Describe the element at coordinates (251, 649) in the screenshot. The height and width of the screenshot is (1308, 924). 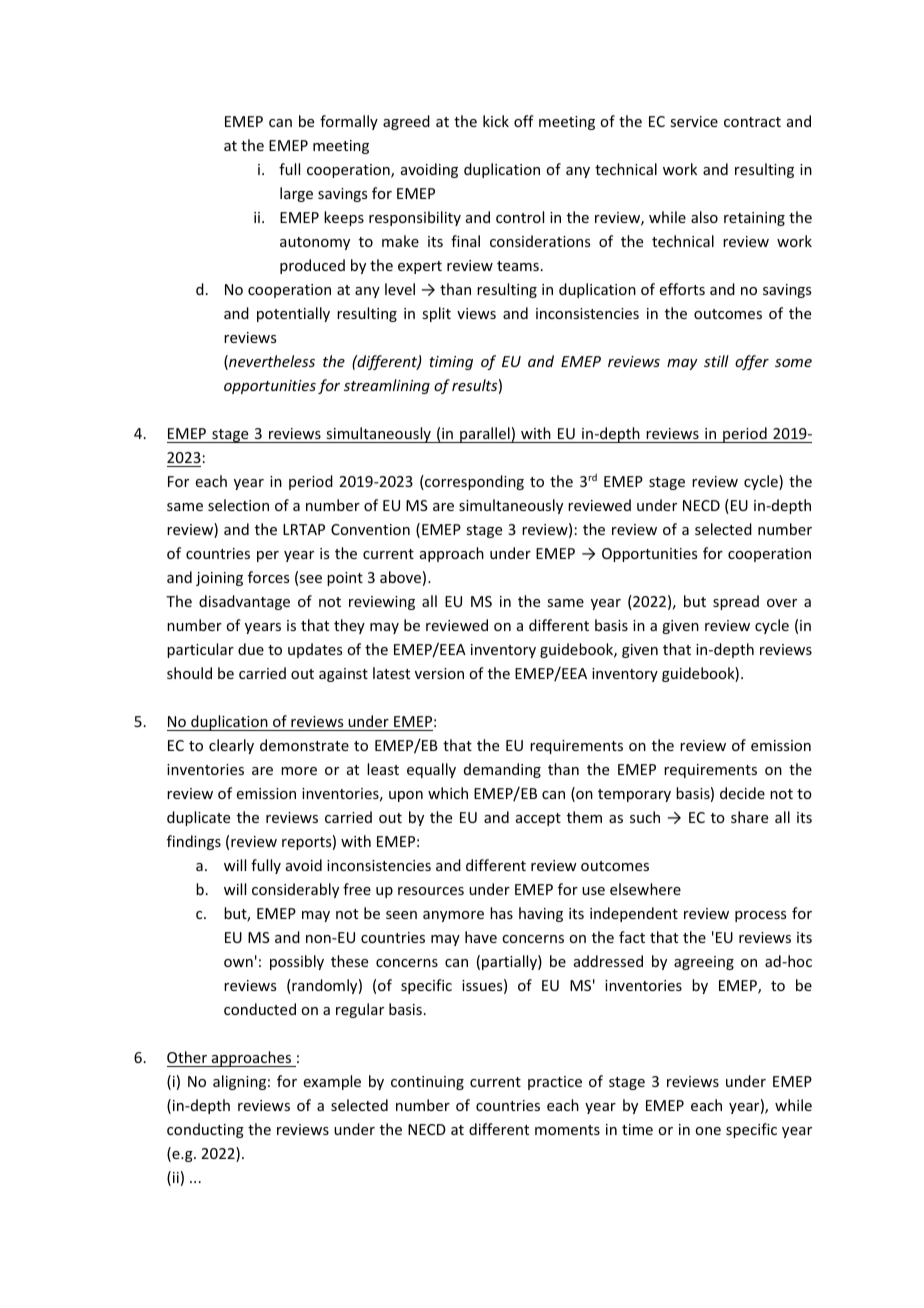
I see `due` at that location.
